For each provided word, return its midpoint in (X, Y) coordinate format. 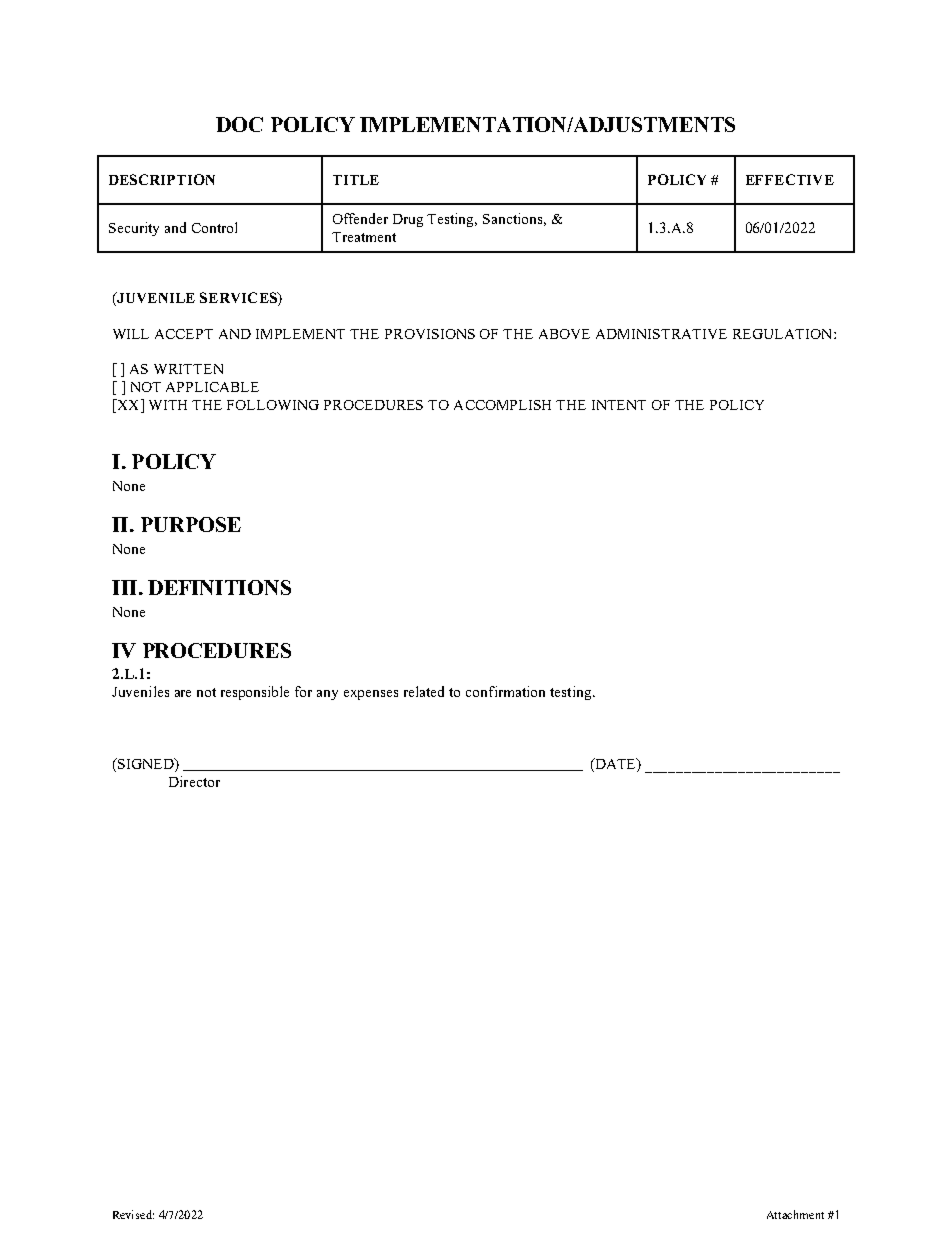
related (424, 691)
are (183, 693)
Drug (408, 220)
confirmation (505, 691)
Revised (133, 1214)
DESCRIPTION (162, 179)
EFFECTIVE (790, 179)
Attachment (795, 1214)
